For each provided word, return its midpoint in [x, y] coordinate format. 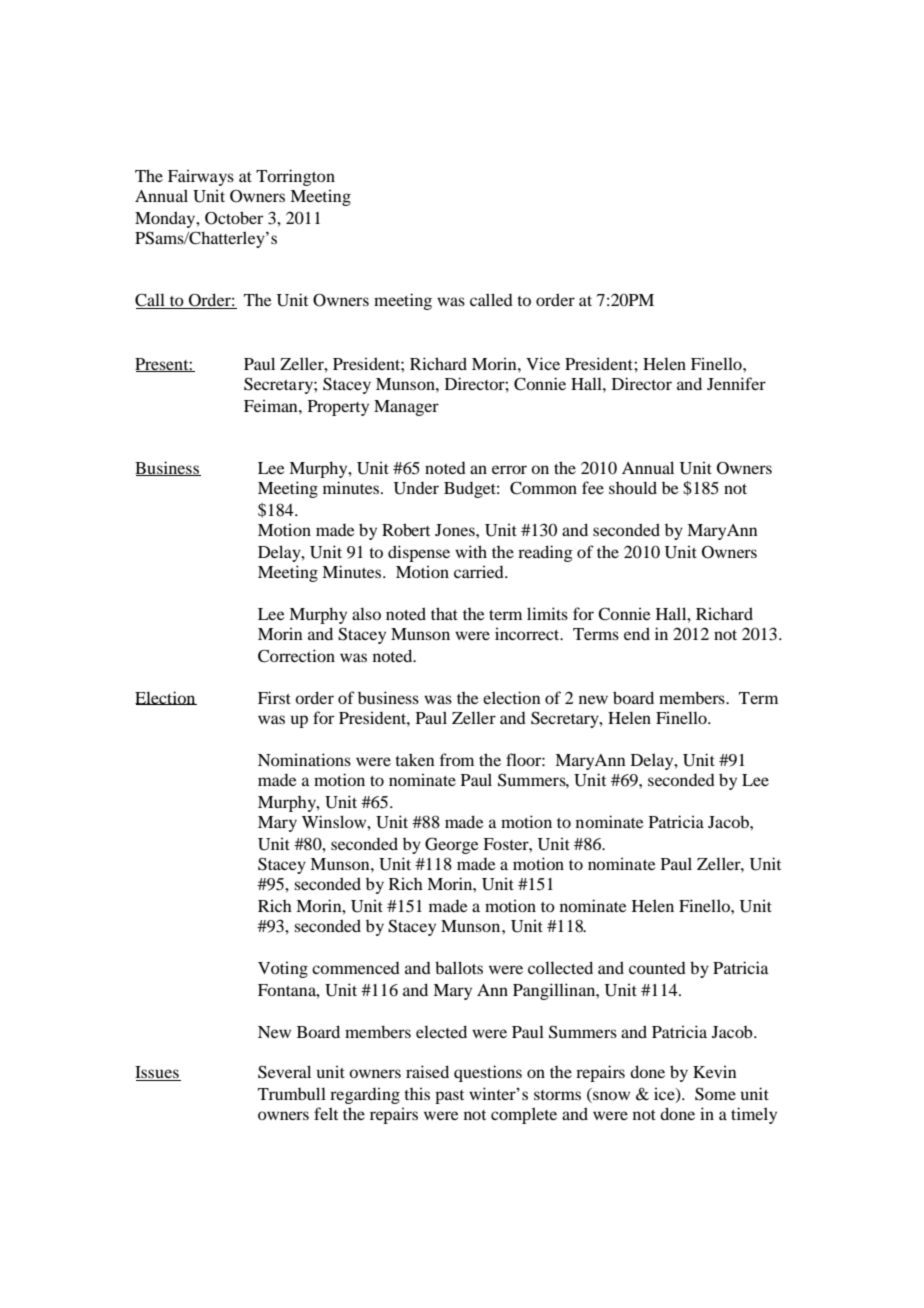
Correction [296, 656]
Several [284, 1072]
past [449, 1097]
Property [338, 408]
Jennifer [736, 383]
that [444, 613]
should [633, 487]
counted [657, 968]
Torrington [295, 177]
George [452, 845]
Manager [406, 408]
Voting [283, 969]
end [637, 633]
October [234, 218]
